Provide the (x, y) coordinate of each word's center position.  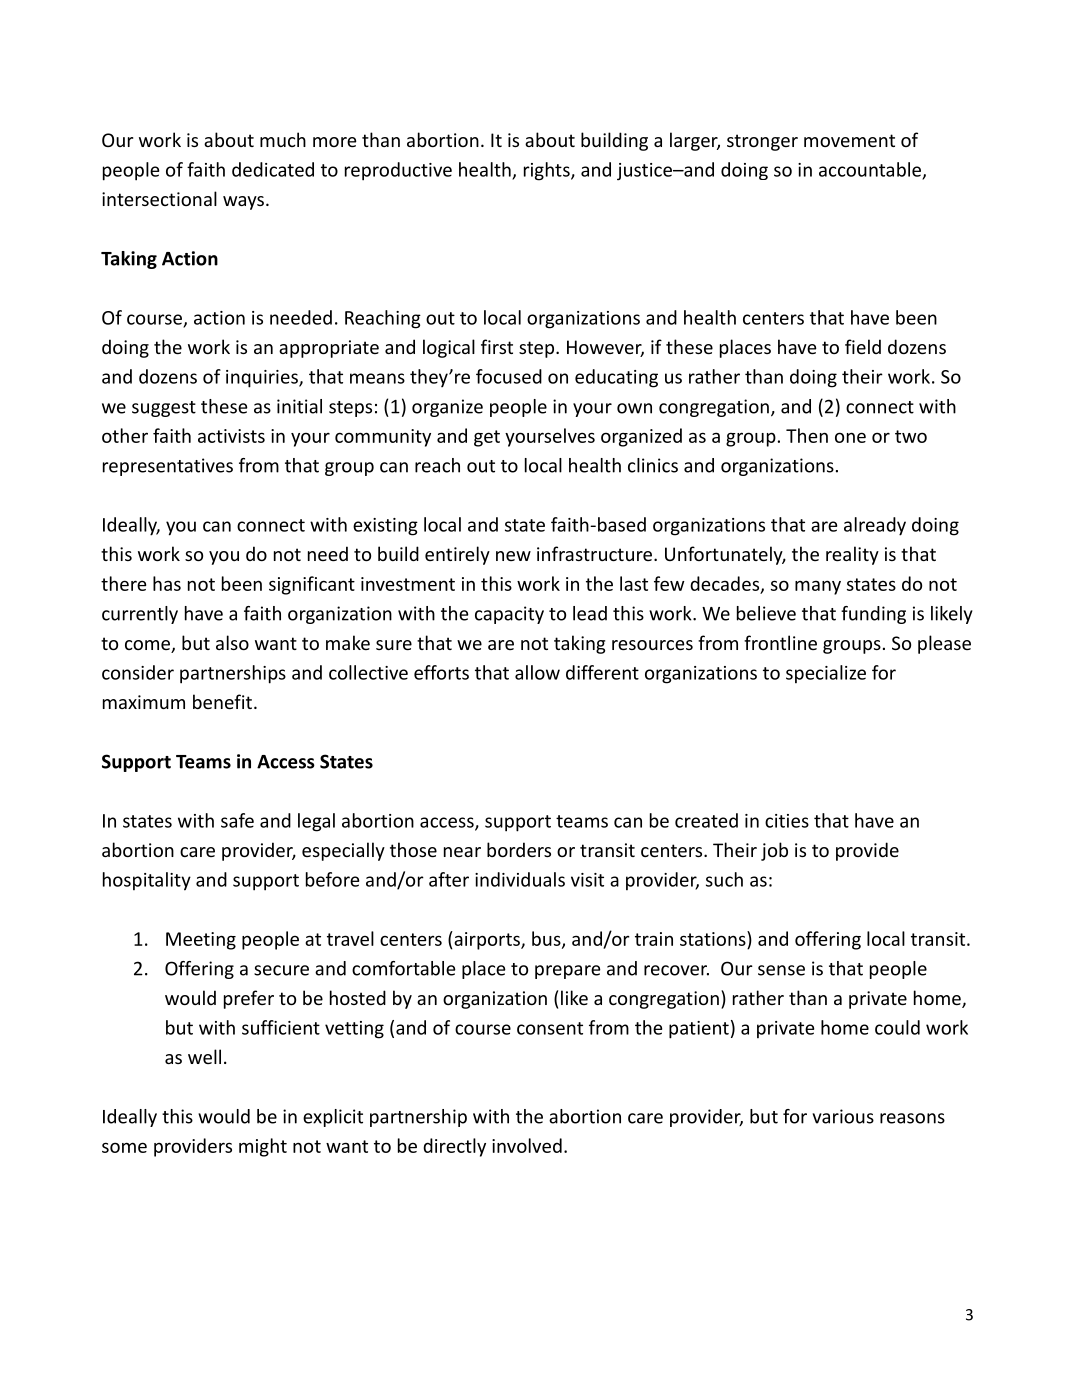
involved (527, 1145)
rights (548, 171)
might (263, 1147)
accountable (871, 170)
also (232, 642)
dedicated (273, 169)
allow (537, 672)
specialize (826, 674)
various (843, 1116)
